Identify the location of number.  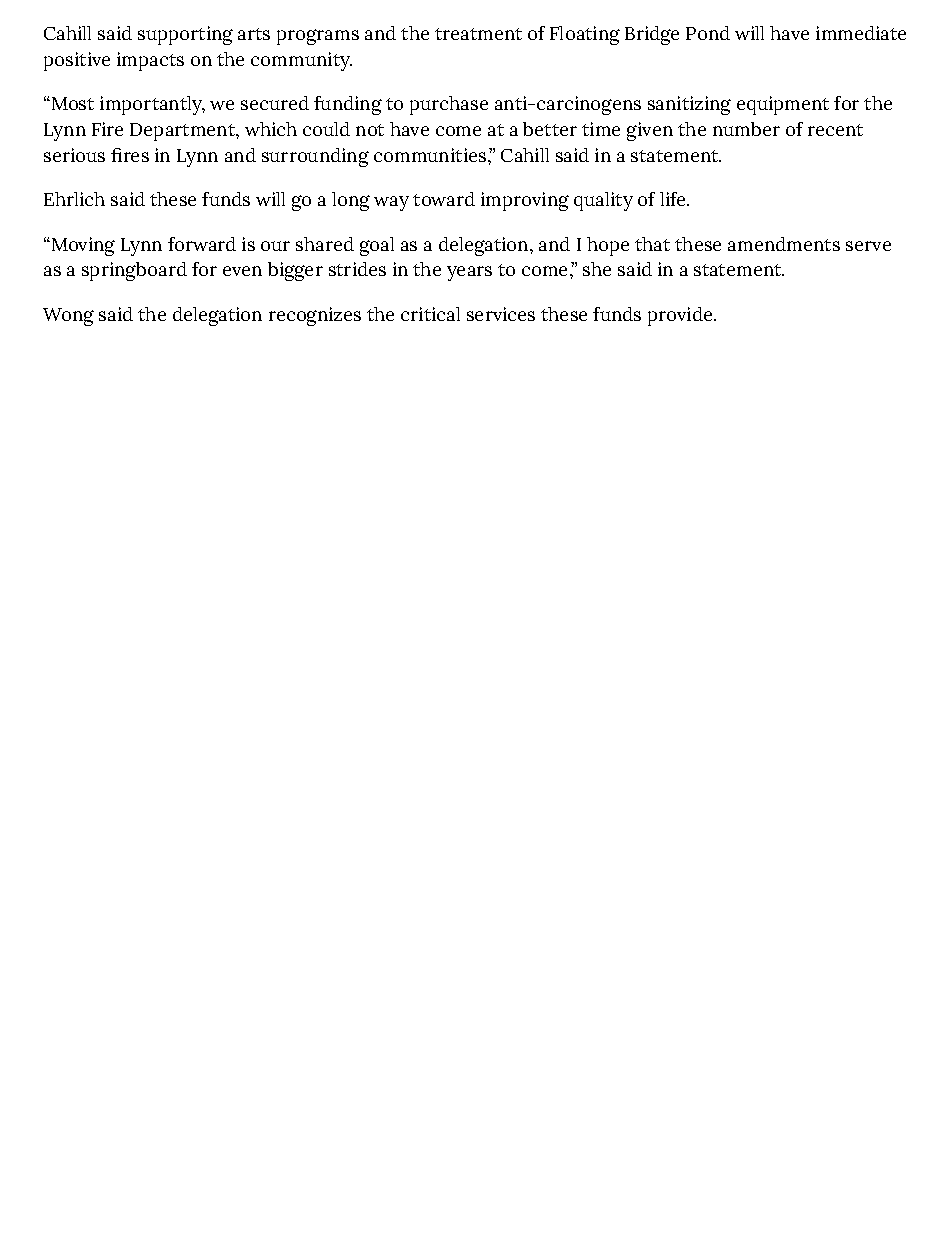
(746, 129).
